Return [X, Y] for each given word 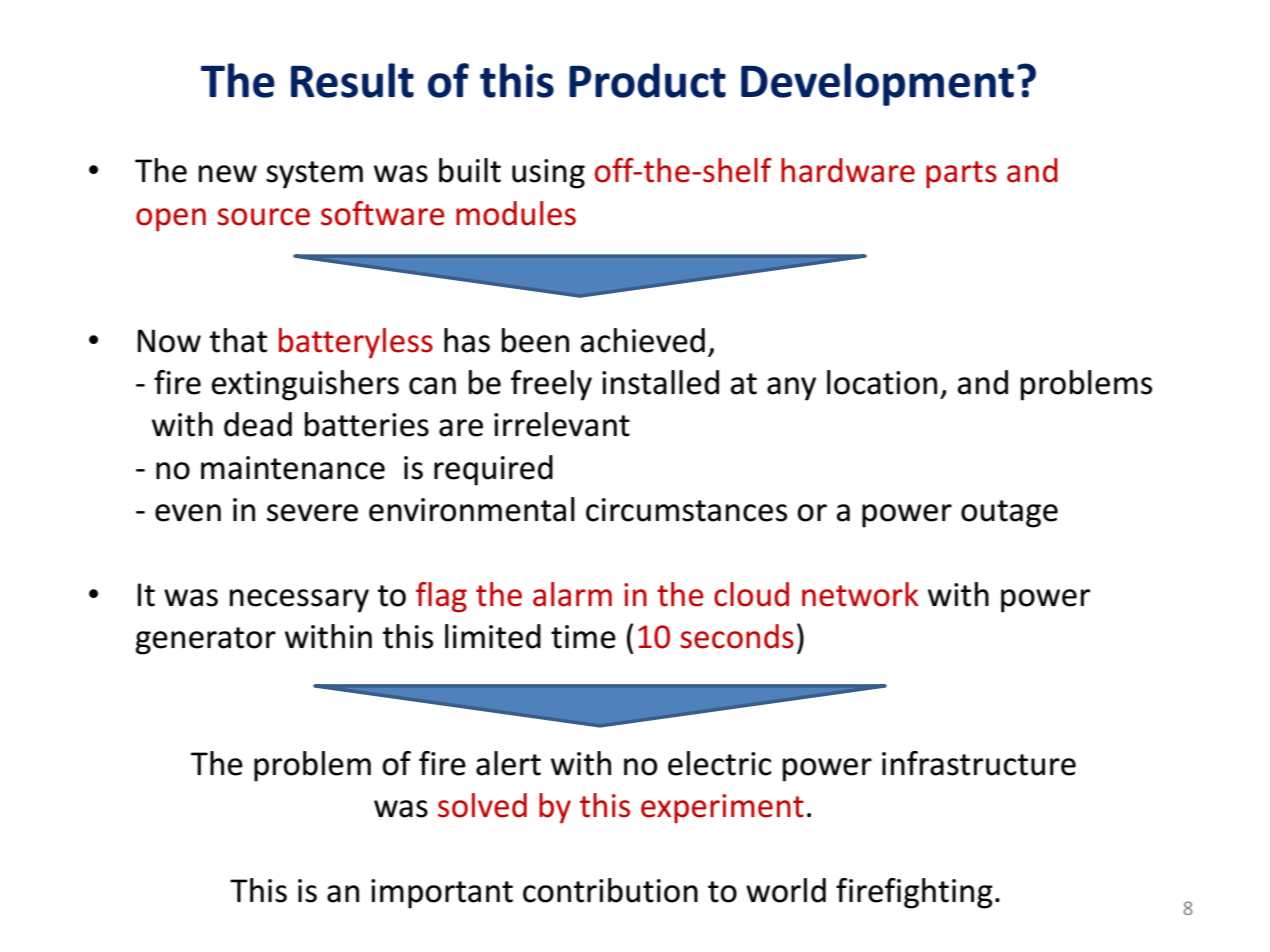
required [493, 470]
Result [352, 80]
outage [1009, 514]
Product [647, 80]
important [442, 894]
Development [877, 84]
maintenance [293, 468]
